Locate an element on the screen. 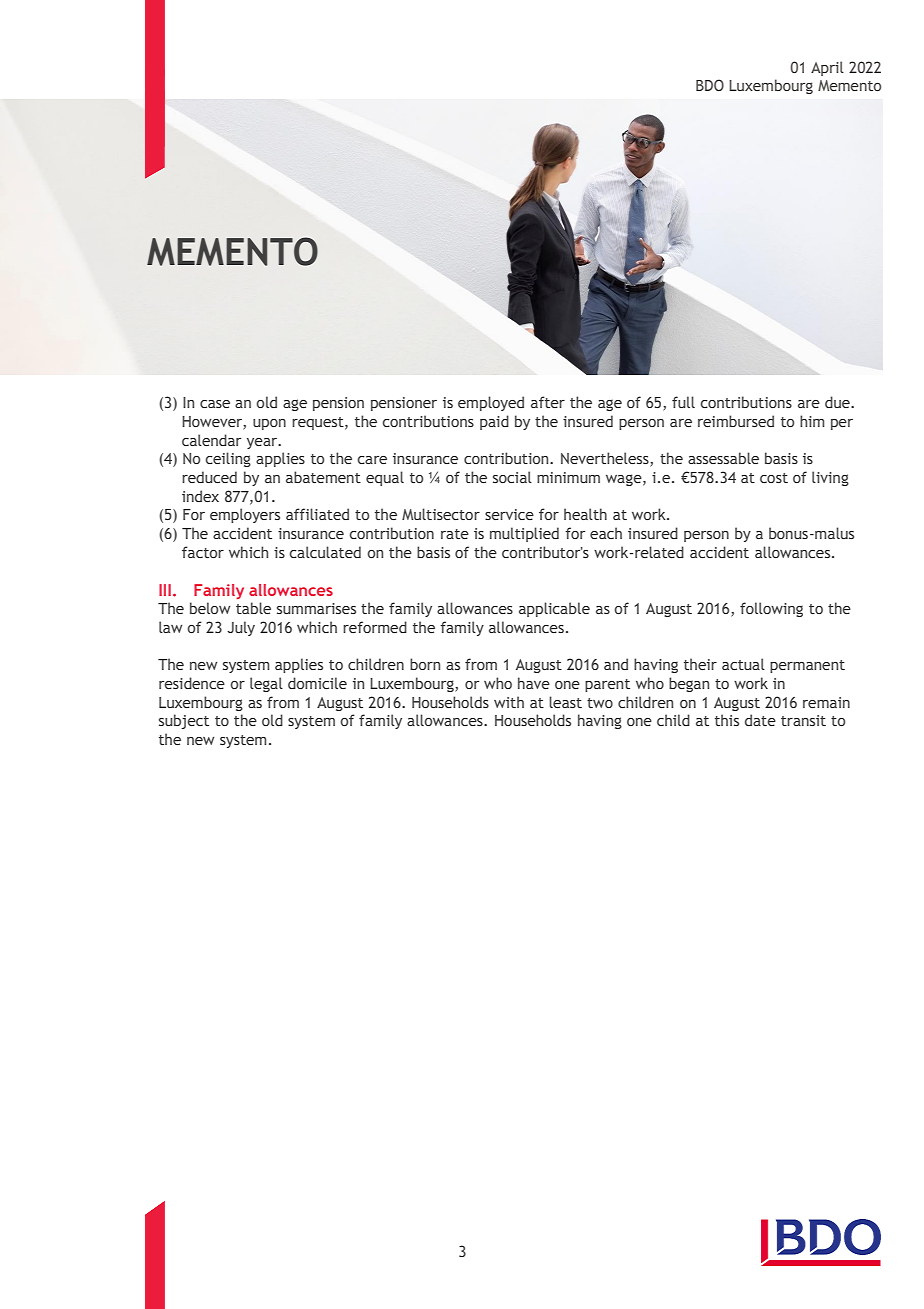 Image resolution: width=924 pixels, height=1309 pixels. with is located at coordinates (509, 702).
